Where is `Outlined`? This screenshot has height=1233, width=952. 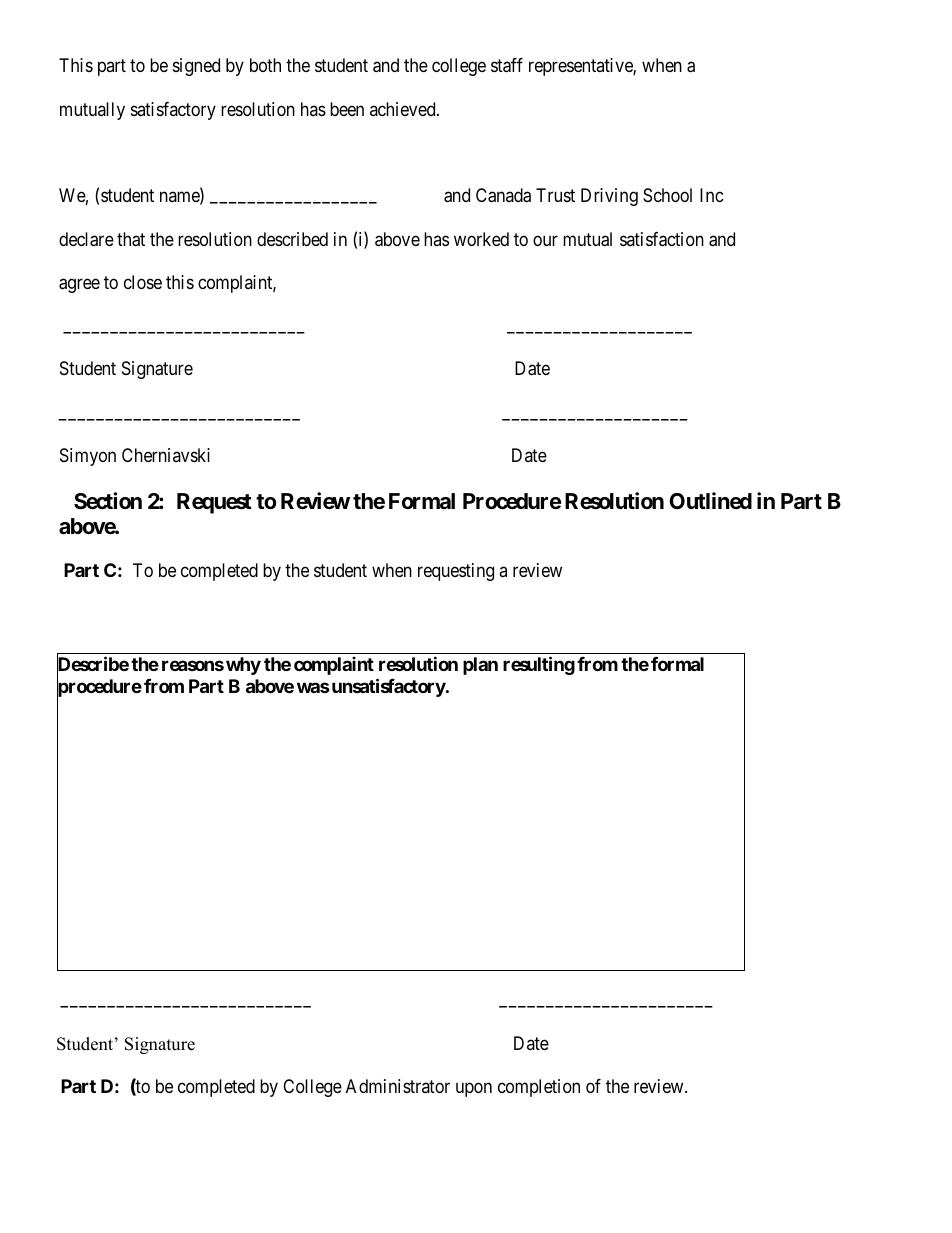
Outlined is located at coordinates (710, 500).
